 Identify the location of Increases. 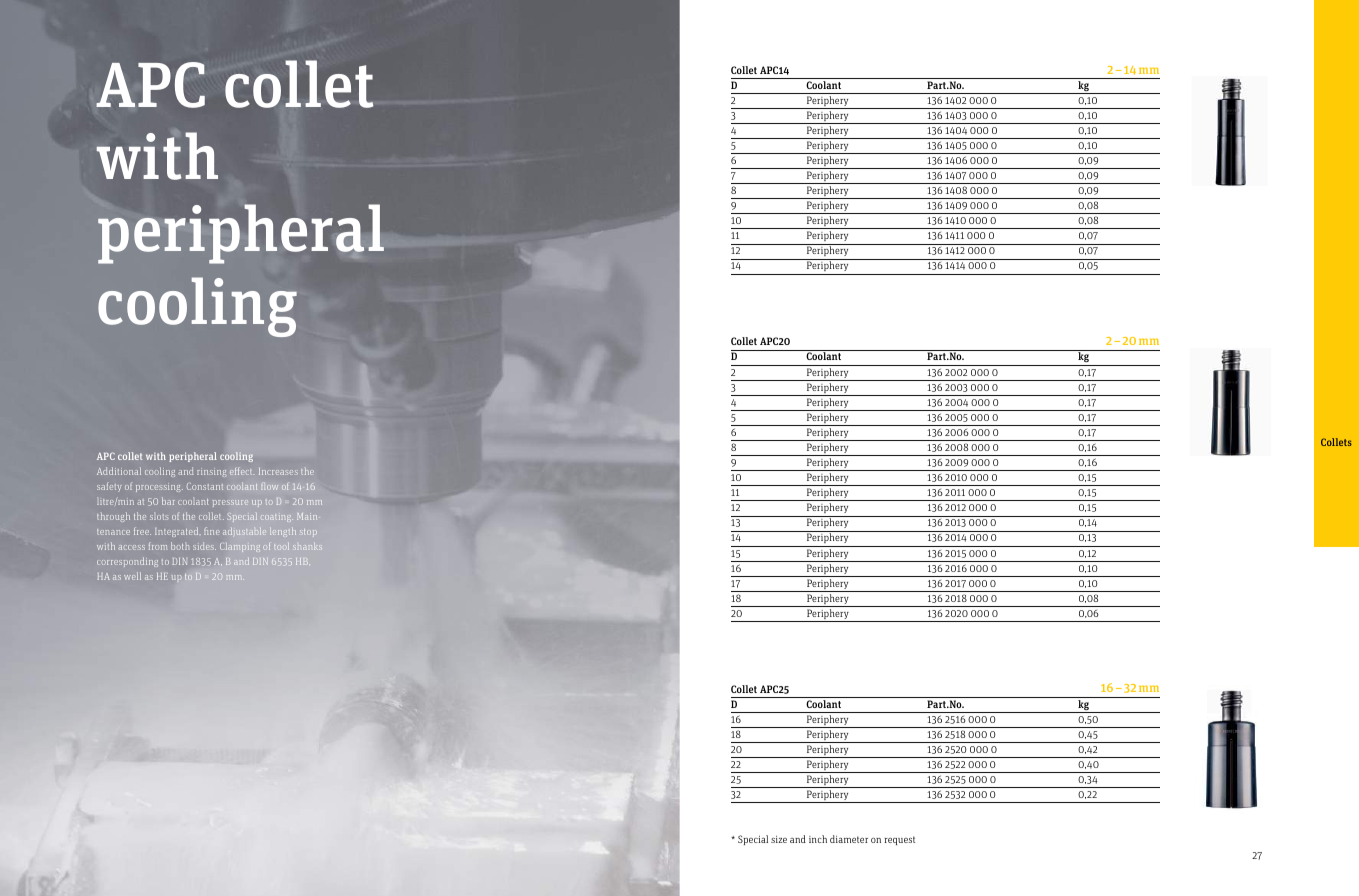
(278, 471).
